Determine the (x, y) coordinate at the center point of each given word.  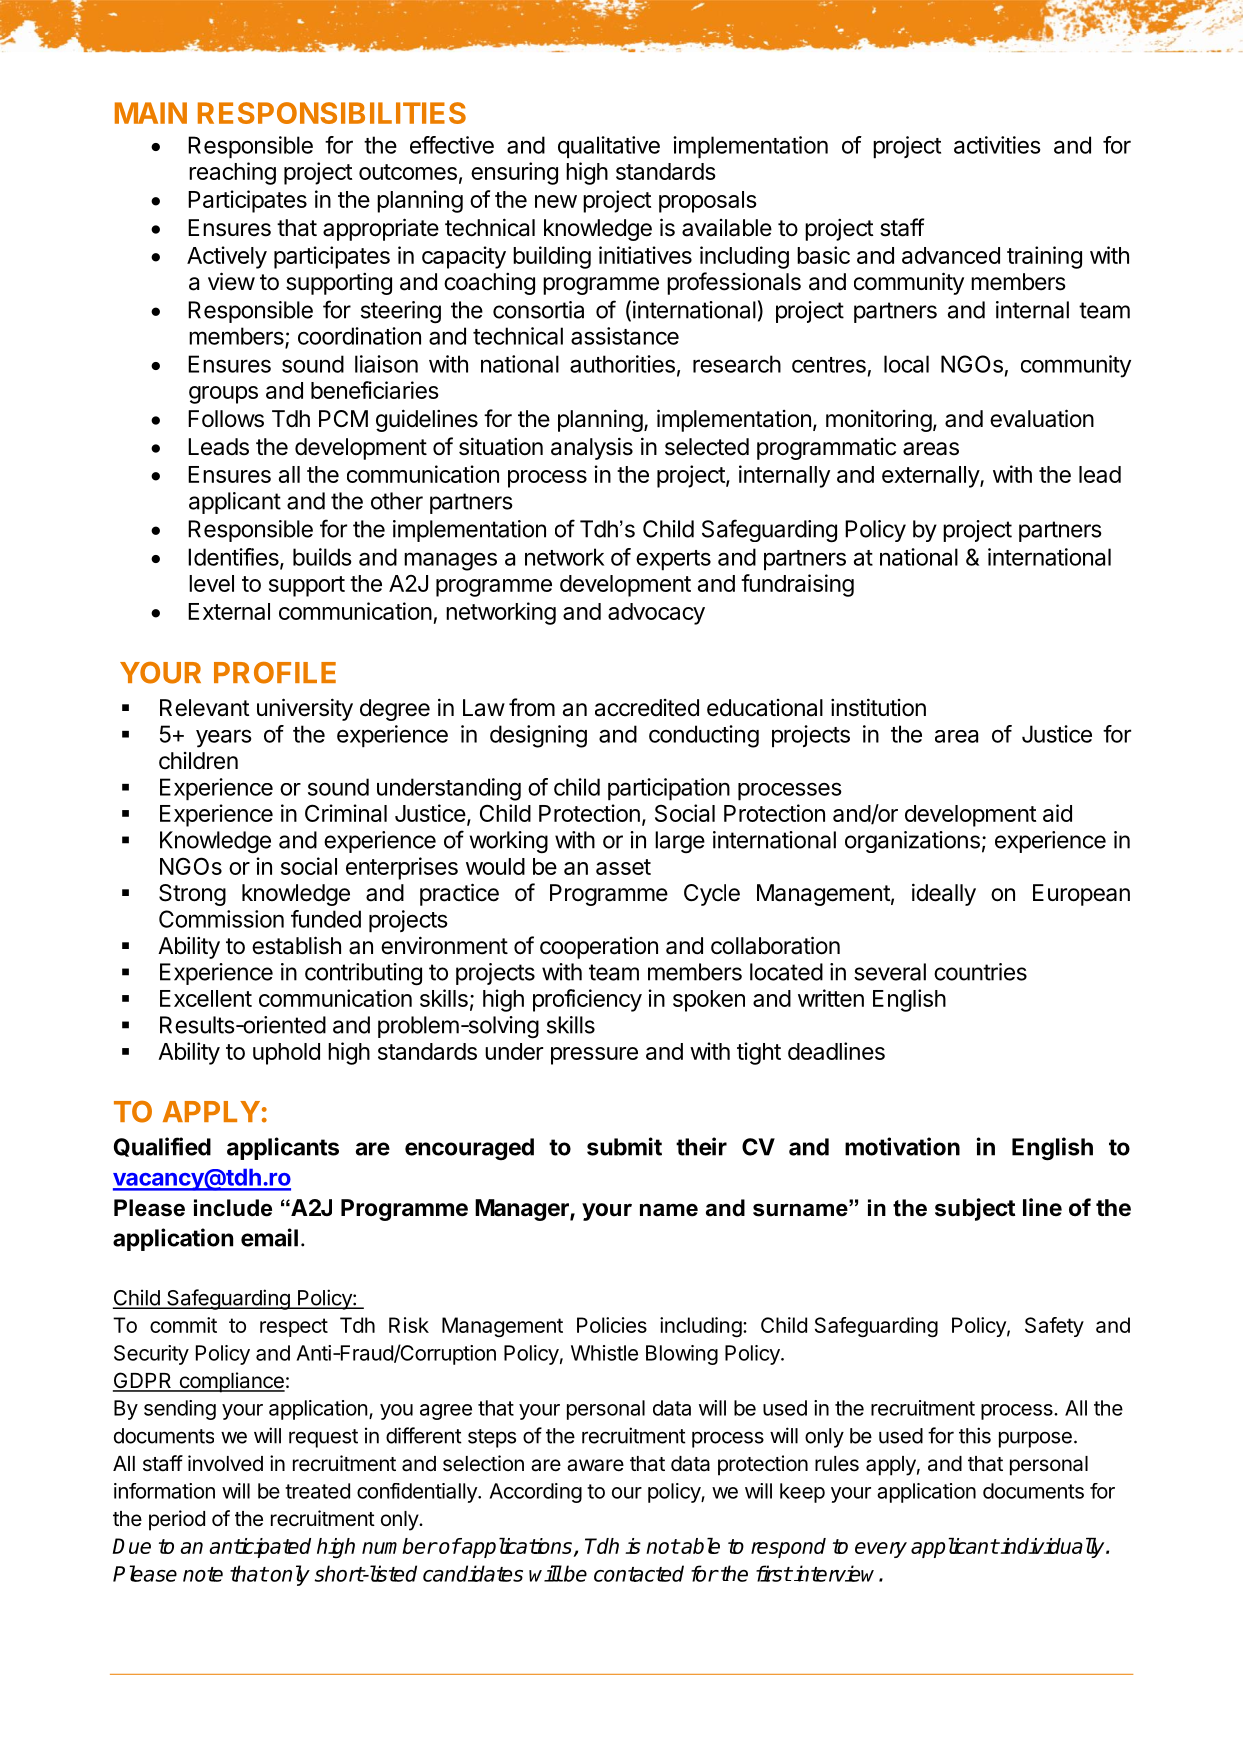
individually (1053, 1547)
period (177, 1520)
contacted (639, 1573)
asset (623, 867)
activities (997, 145)
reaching (232, 173)
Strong (192, 895)
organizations (912, 842)
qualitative (609, 147)
